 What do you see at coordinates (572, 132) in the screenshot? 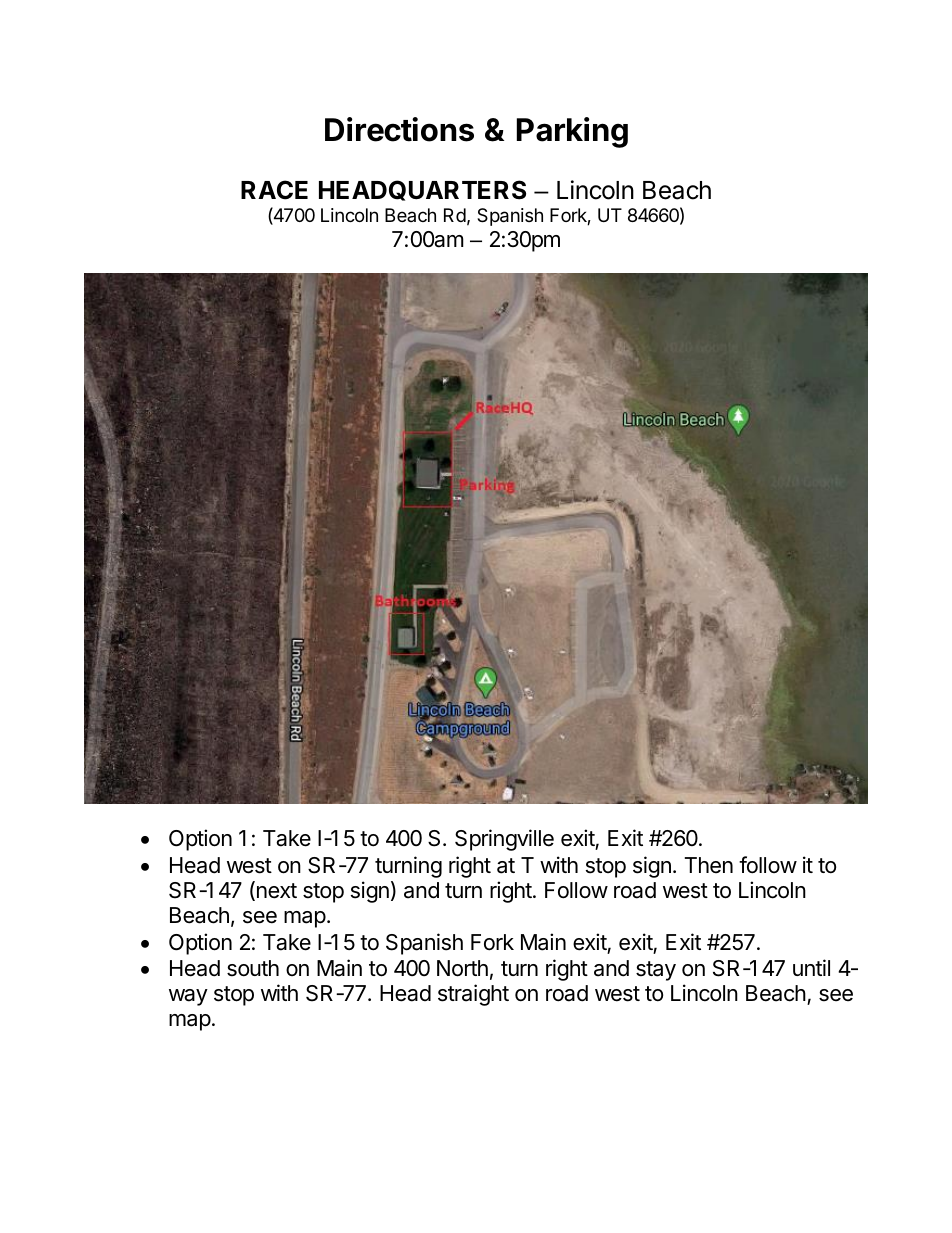
I see `Parking` at bounding box center [572, 132].
